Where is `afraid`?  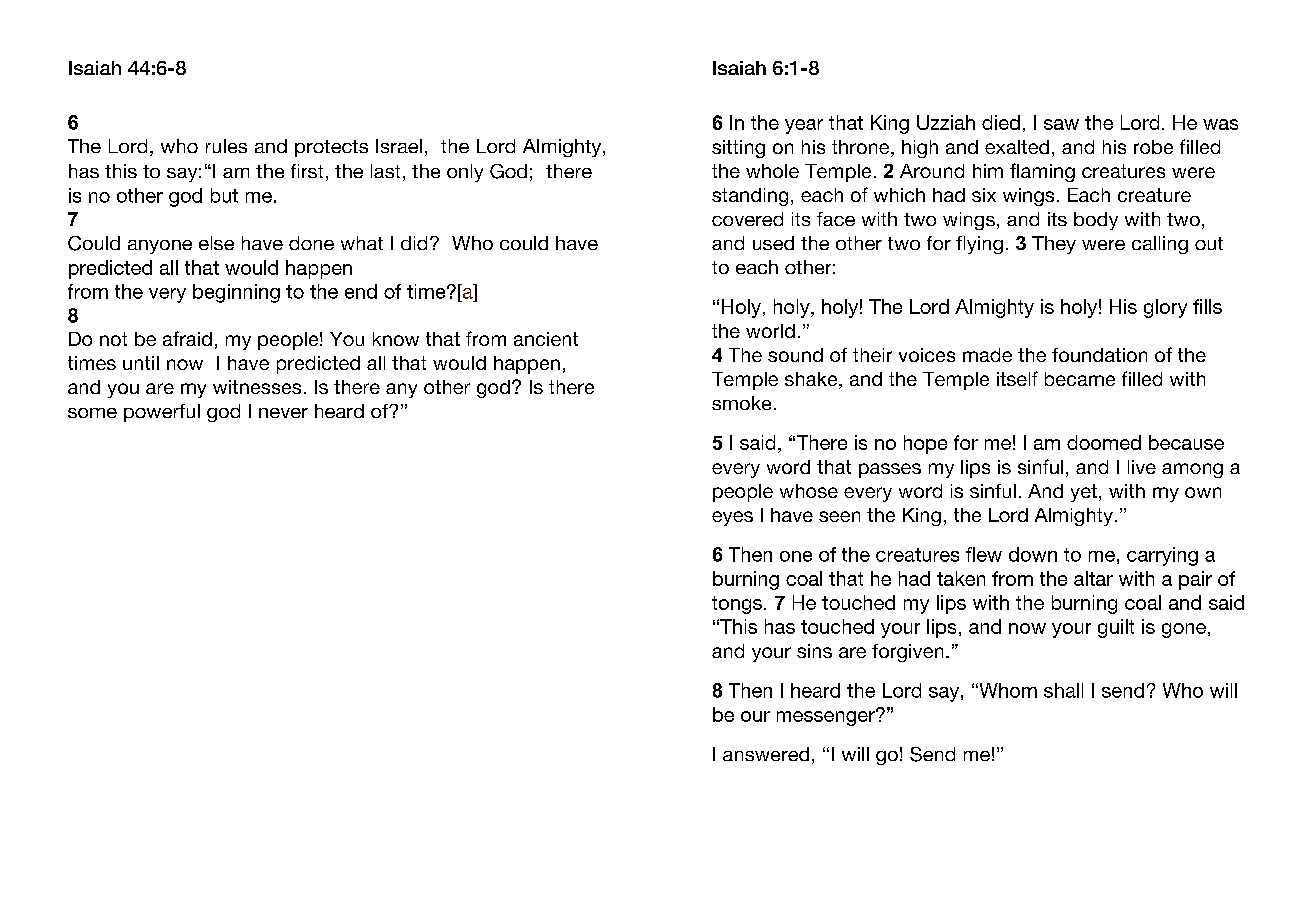
afraid is located at coordinates (187, 338).
